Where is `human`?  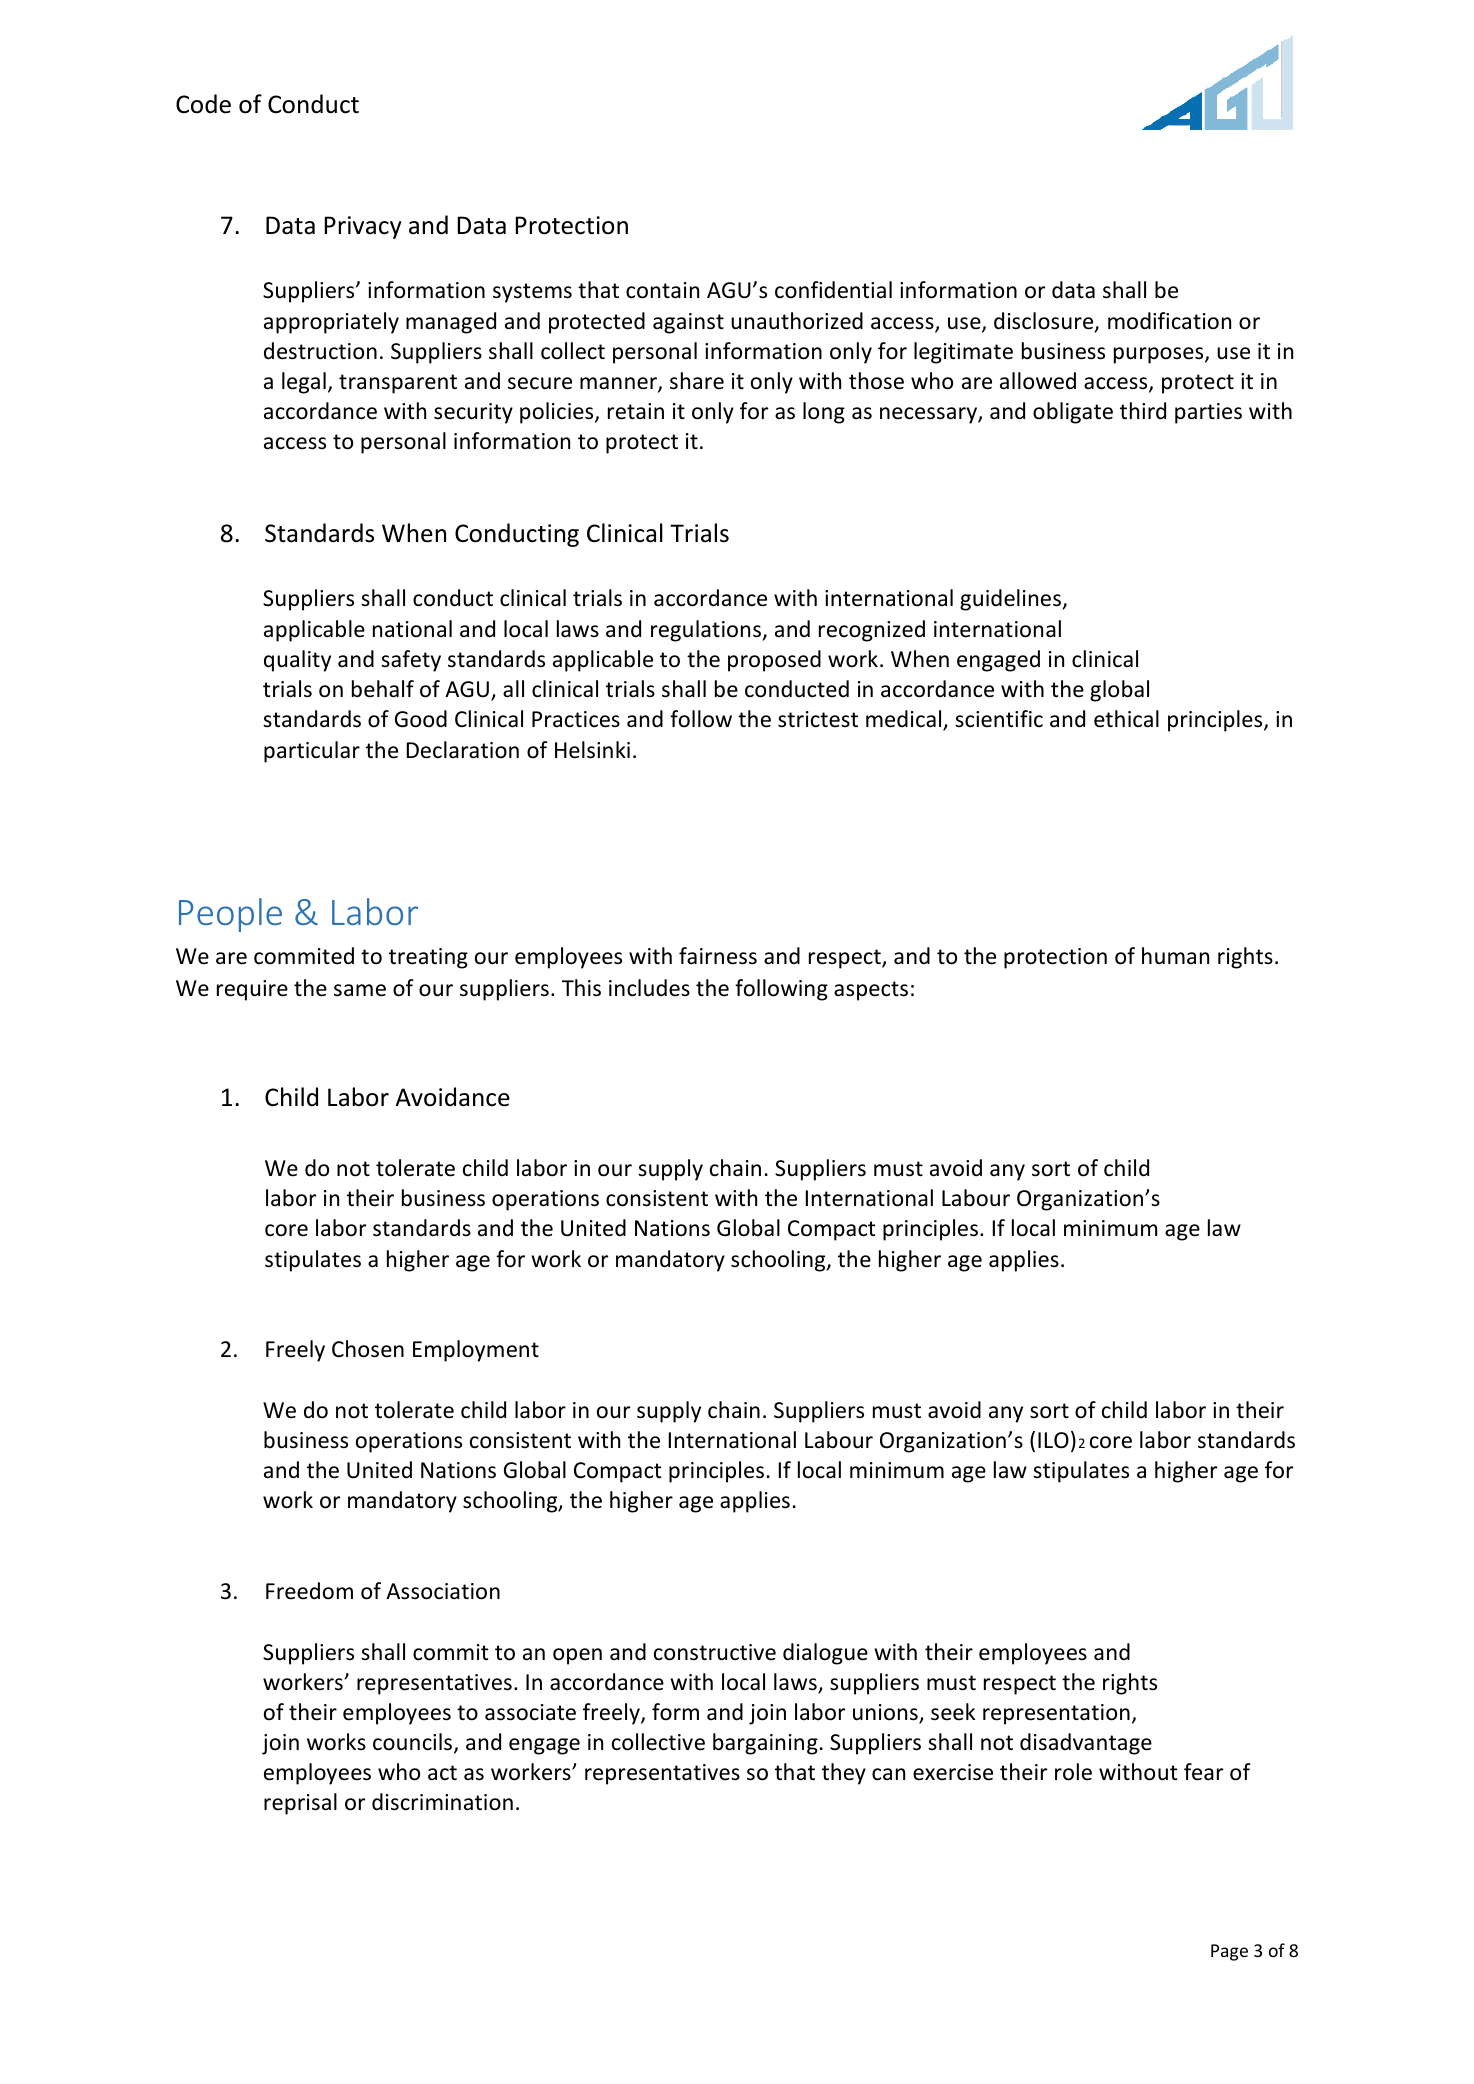 human is located at coordinates (1175, 955).
